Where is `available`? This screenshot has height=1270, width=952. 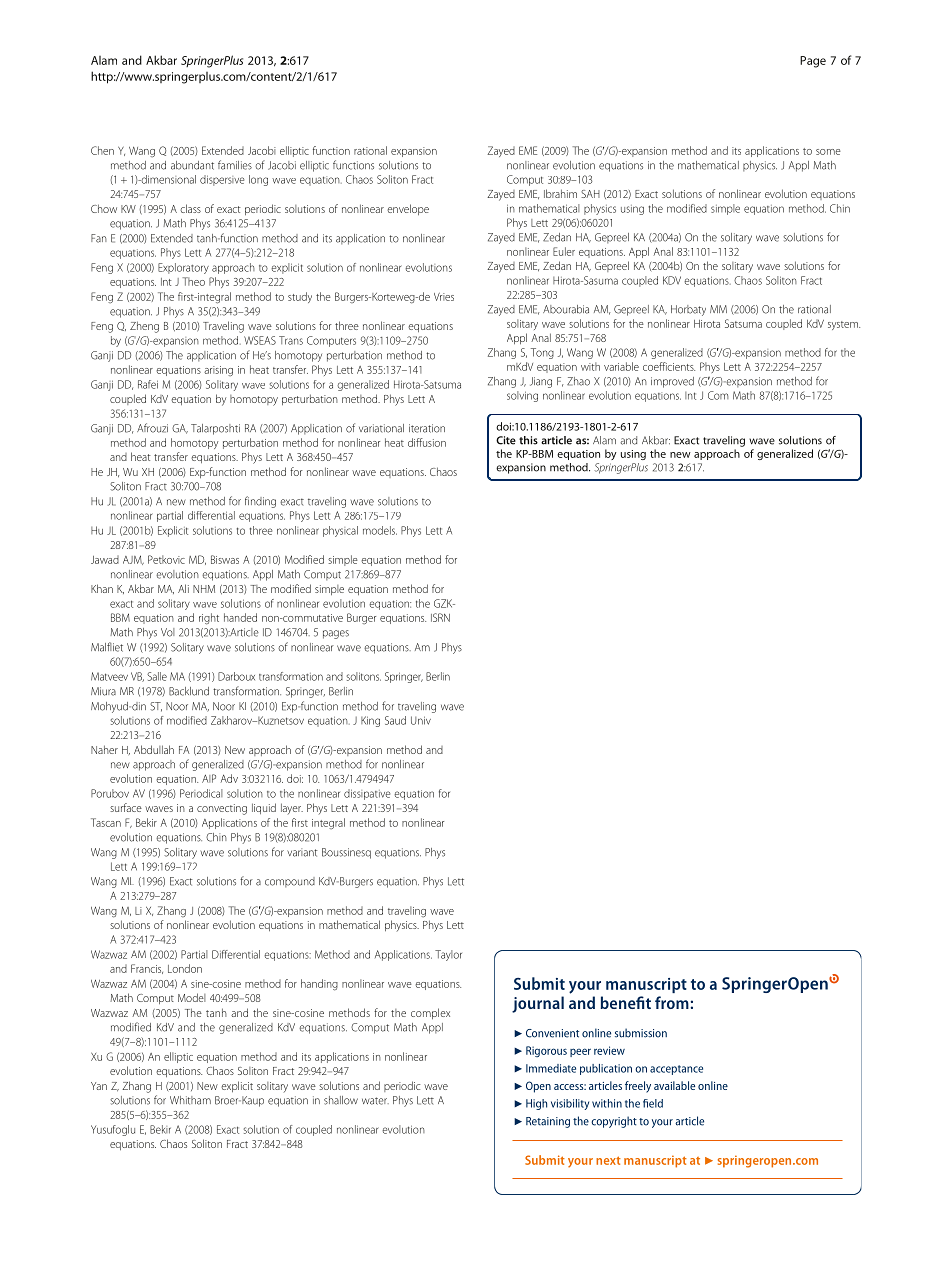 available is located at coordinates (674, 1085).
